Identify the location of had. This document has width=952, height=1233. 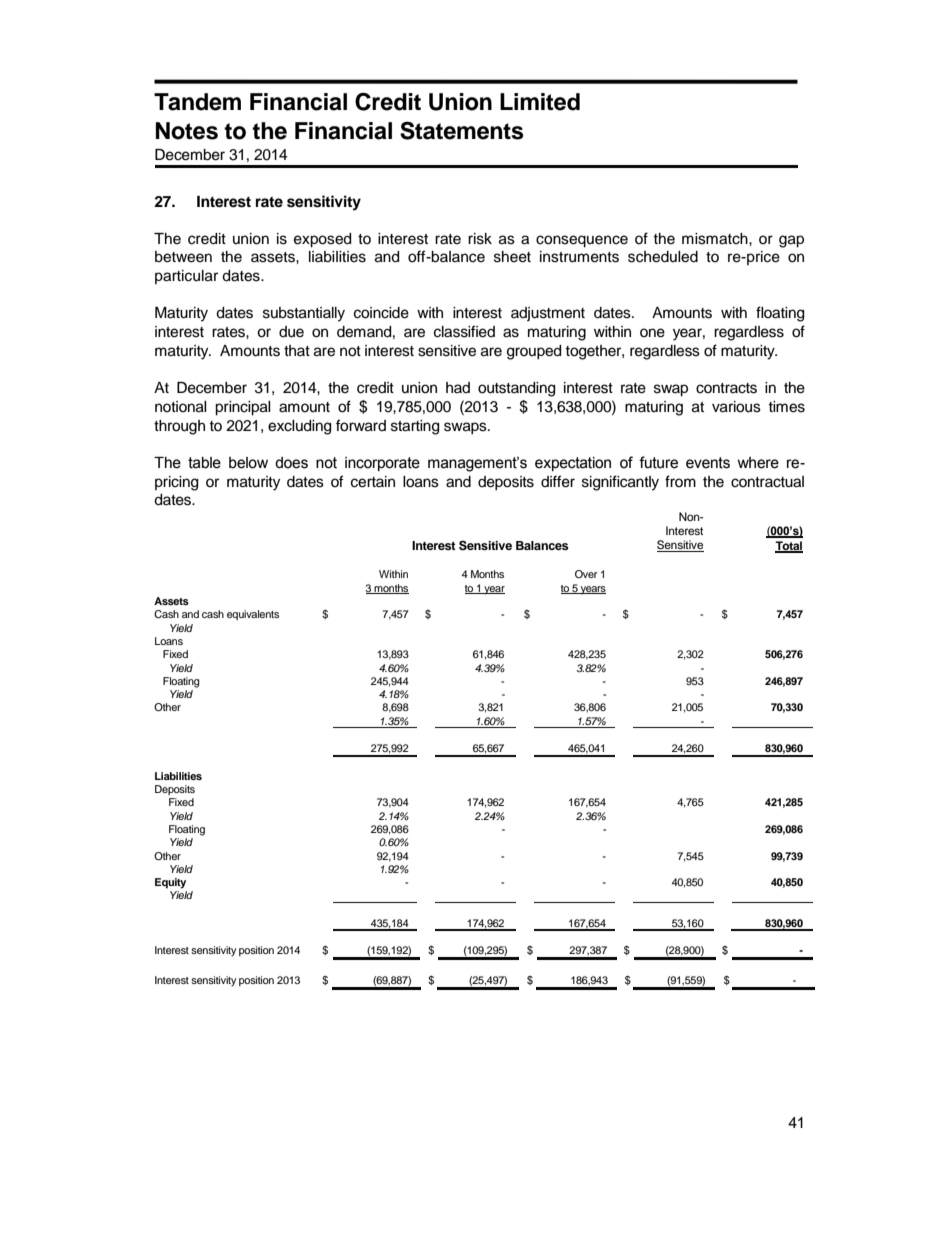
(458, 387).
